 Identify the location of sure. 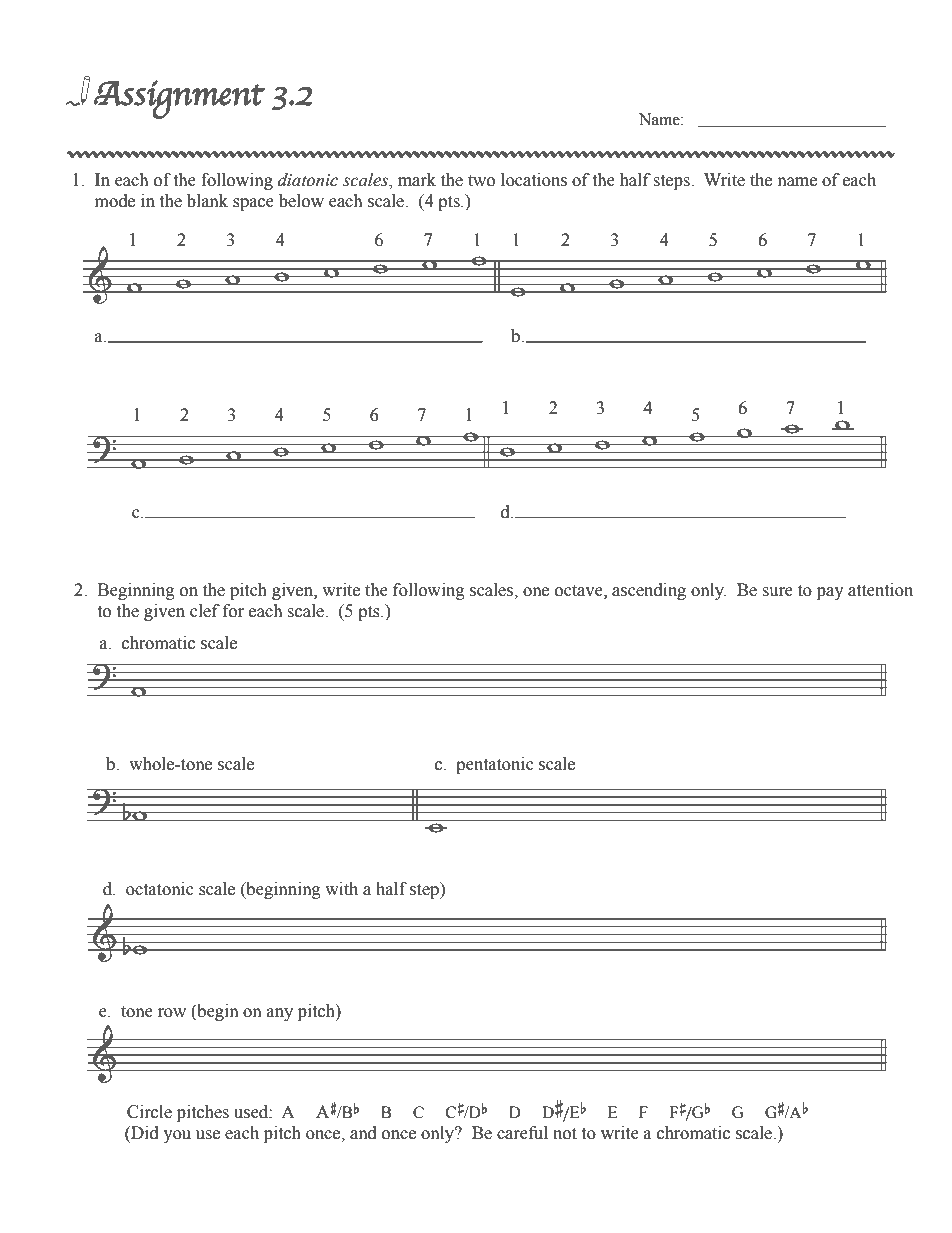
(778, 592).
